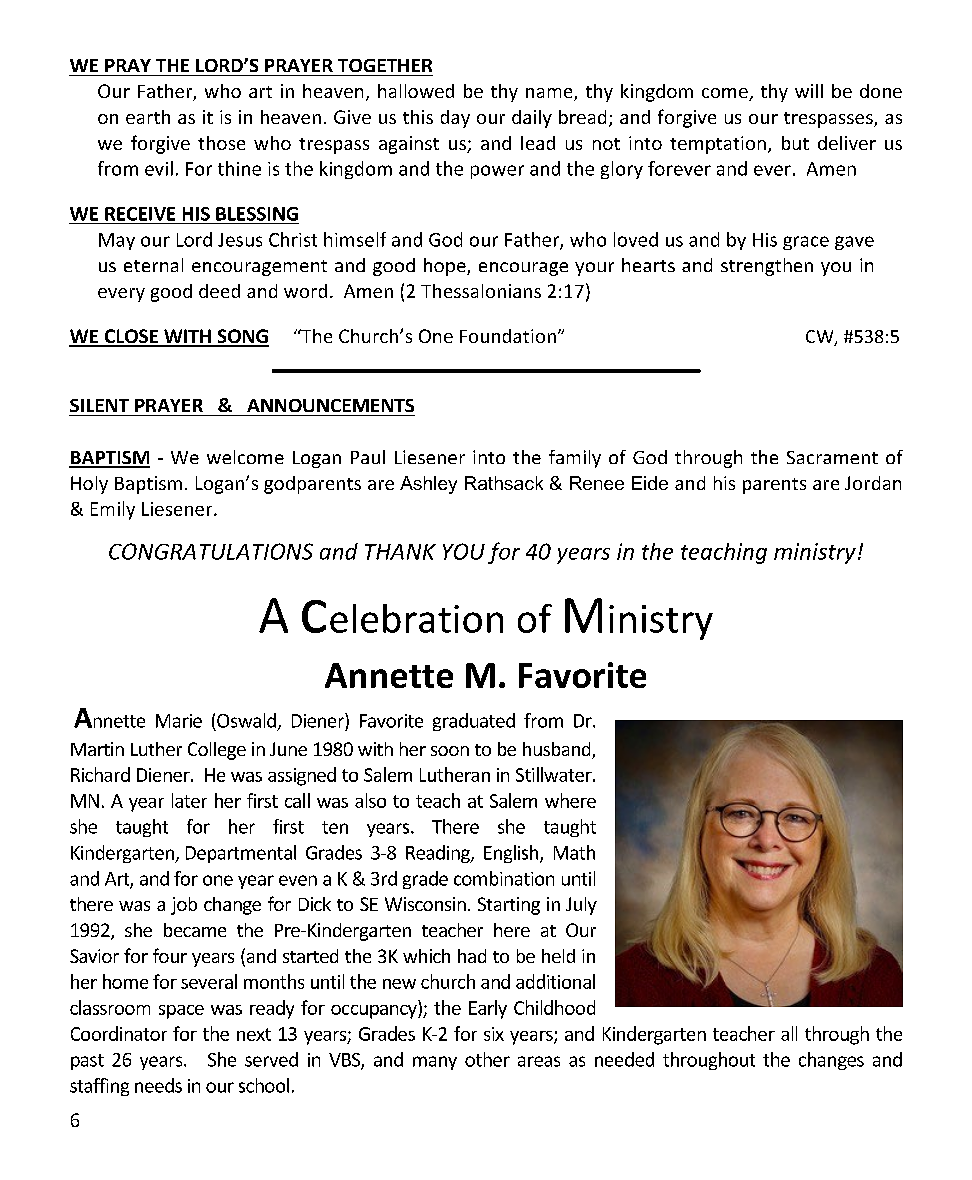  What do you see at coordinates (400, 552) in the screenshot?
I see `THANK` at bounding box center [400, 552].
